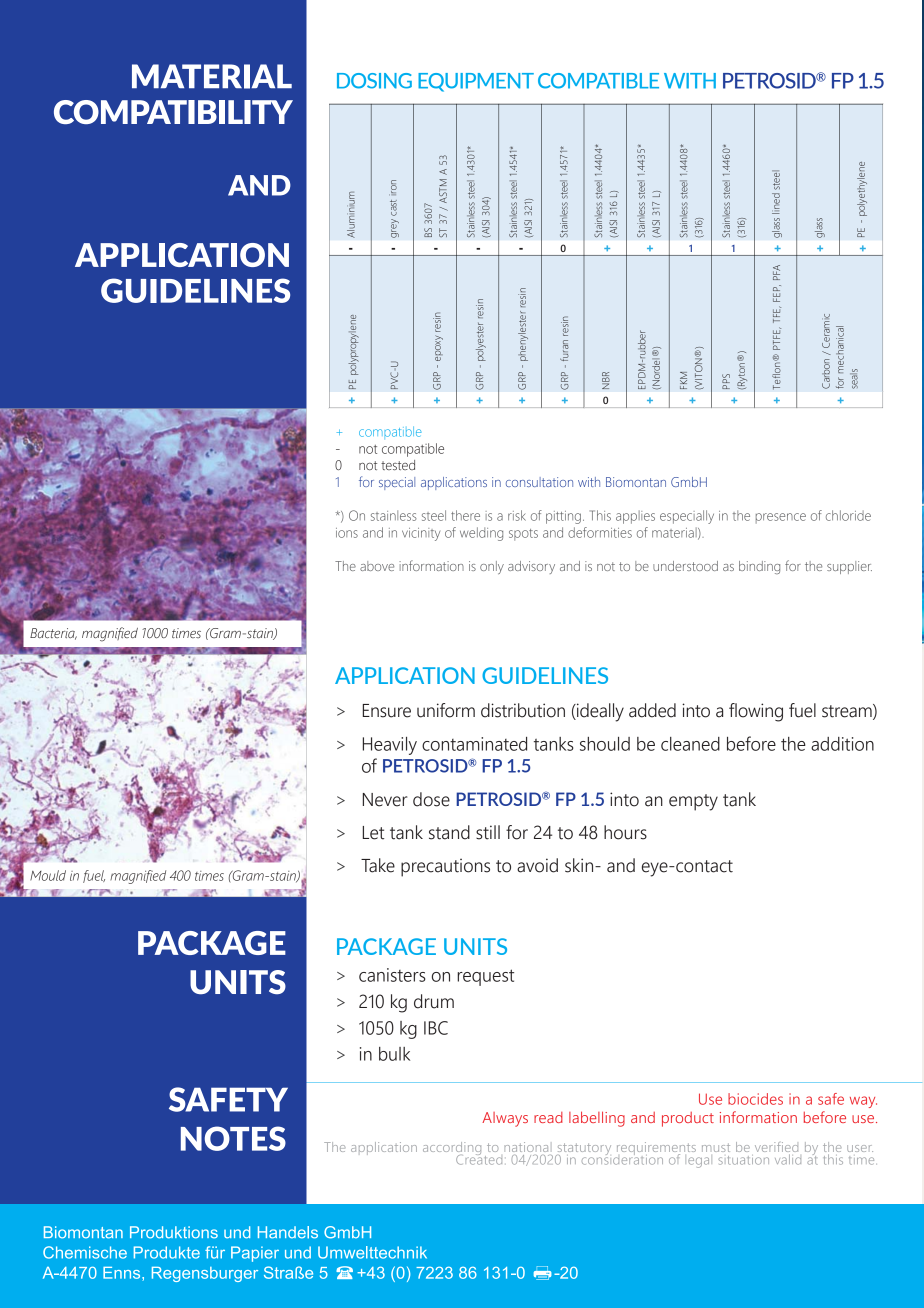  Describe the element at coordinates (452, 1150) in the screenshot. I see `according` at that location.
